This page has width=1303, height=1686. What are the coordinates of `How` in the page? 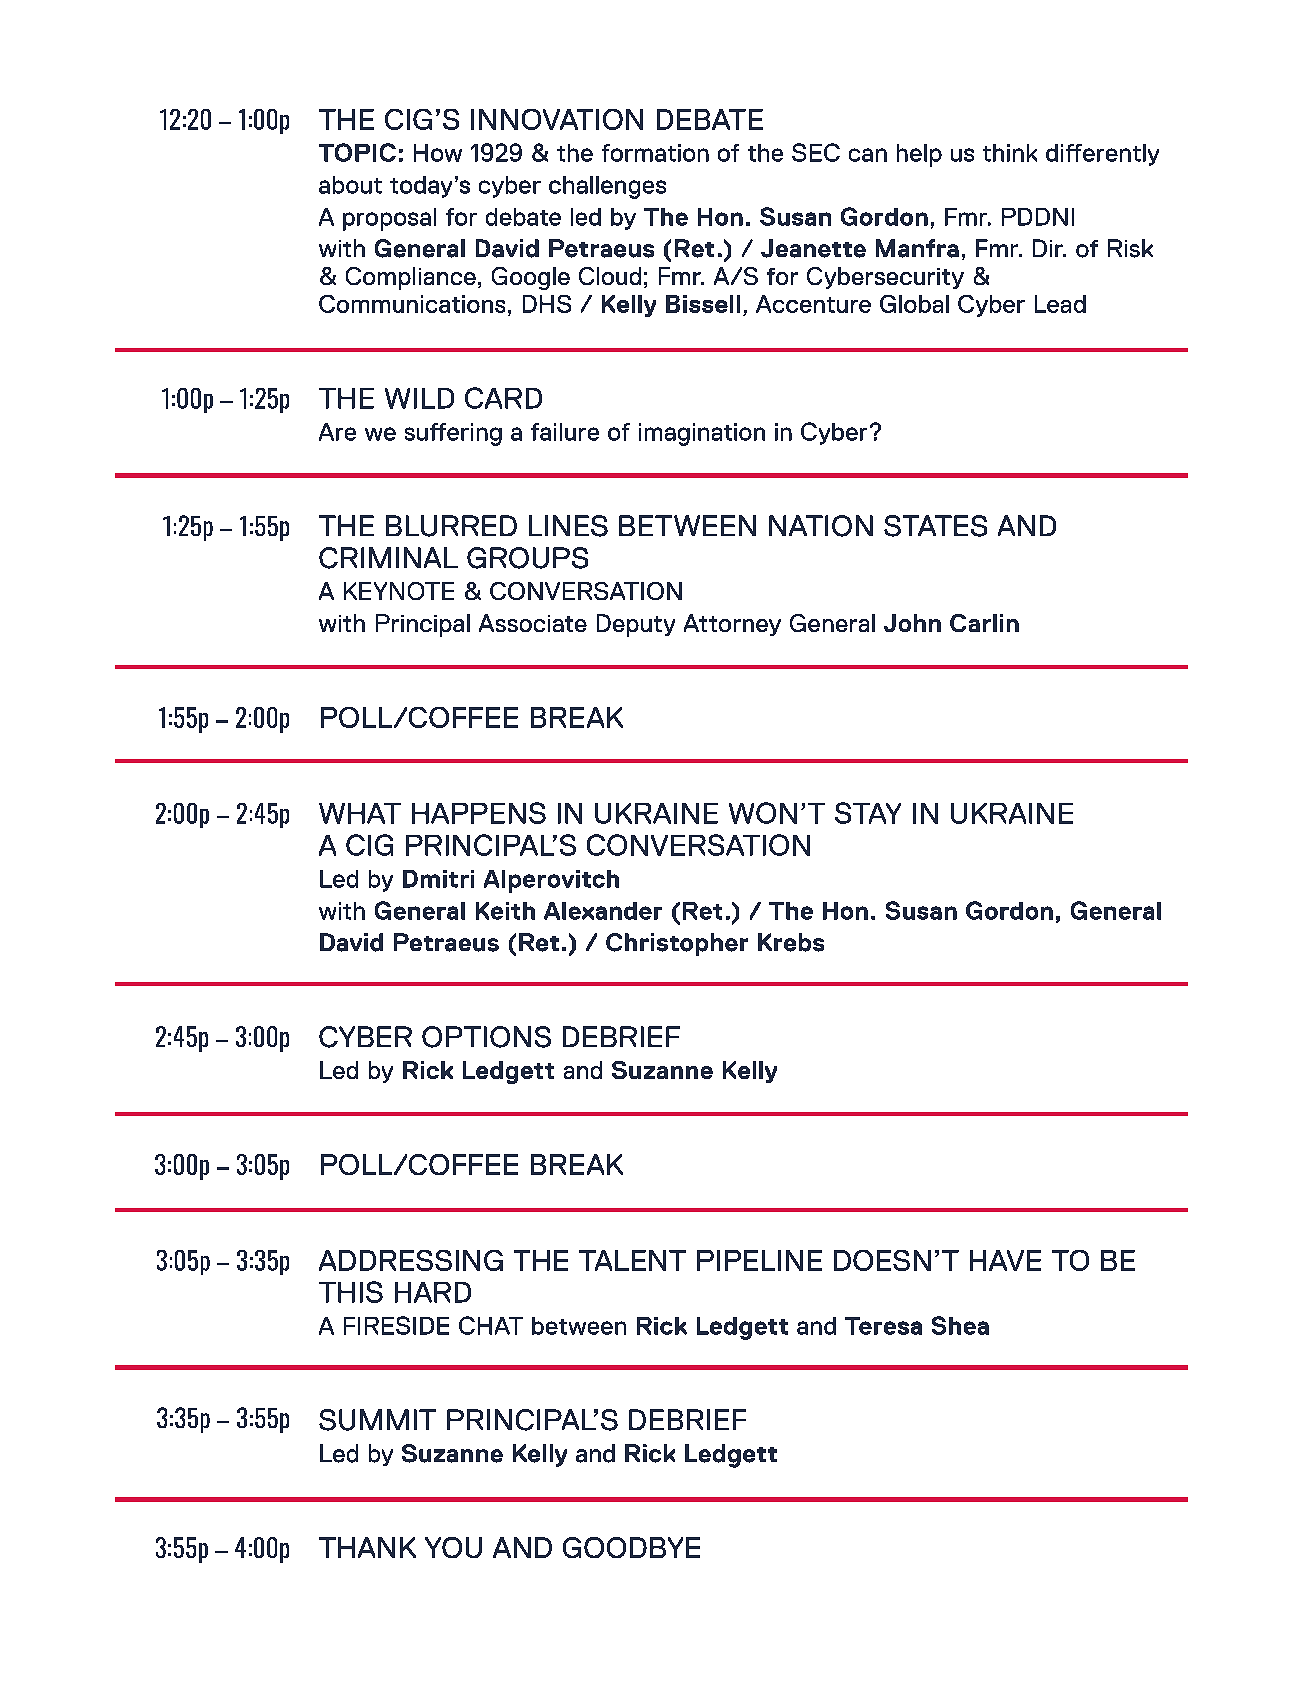 It's located at (438, 153).
